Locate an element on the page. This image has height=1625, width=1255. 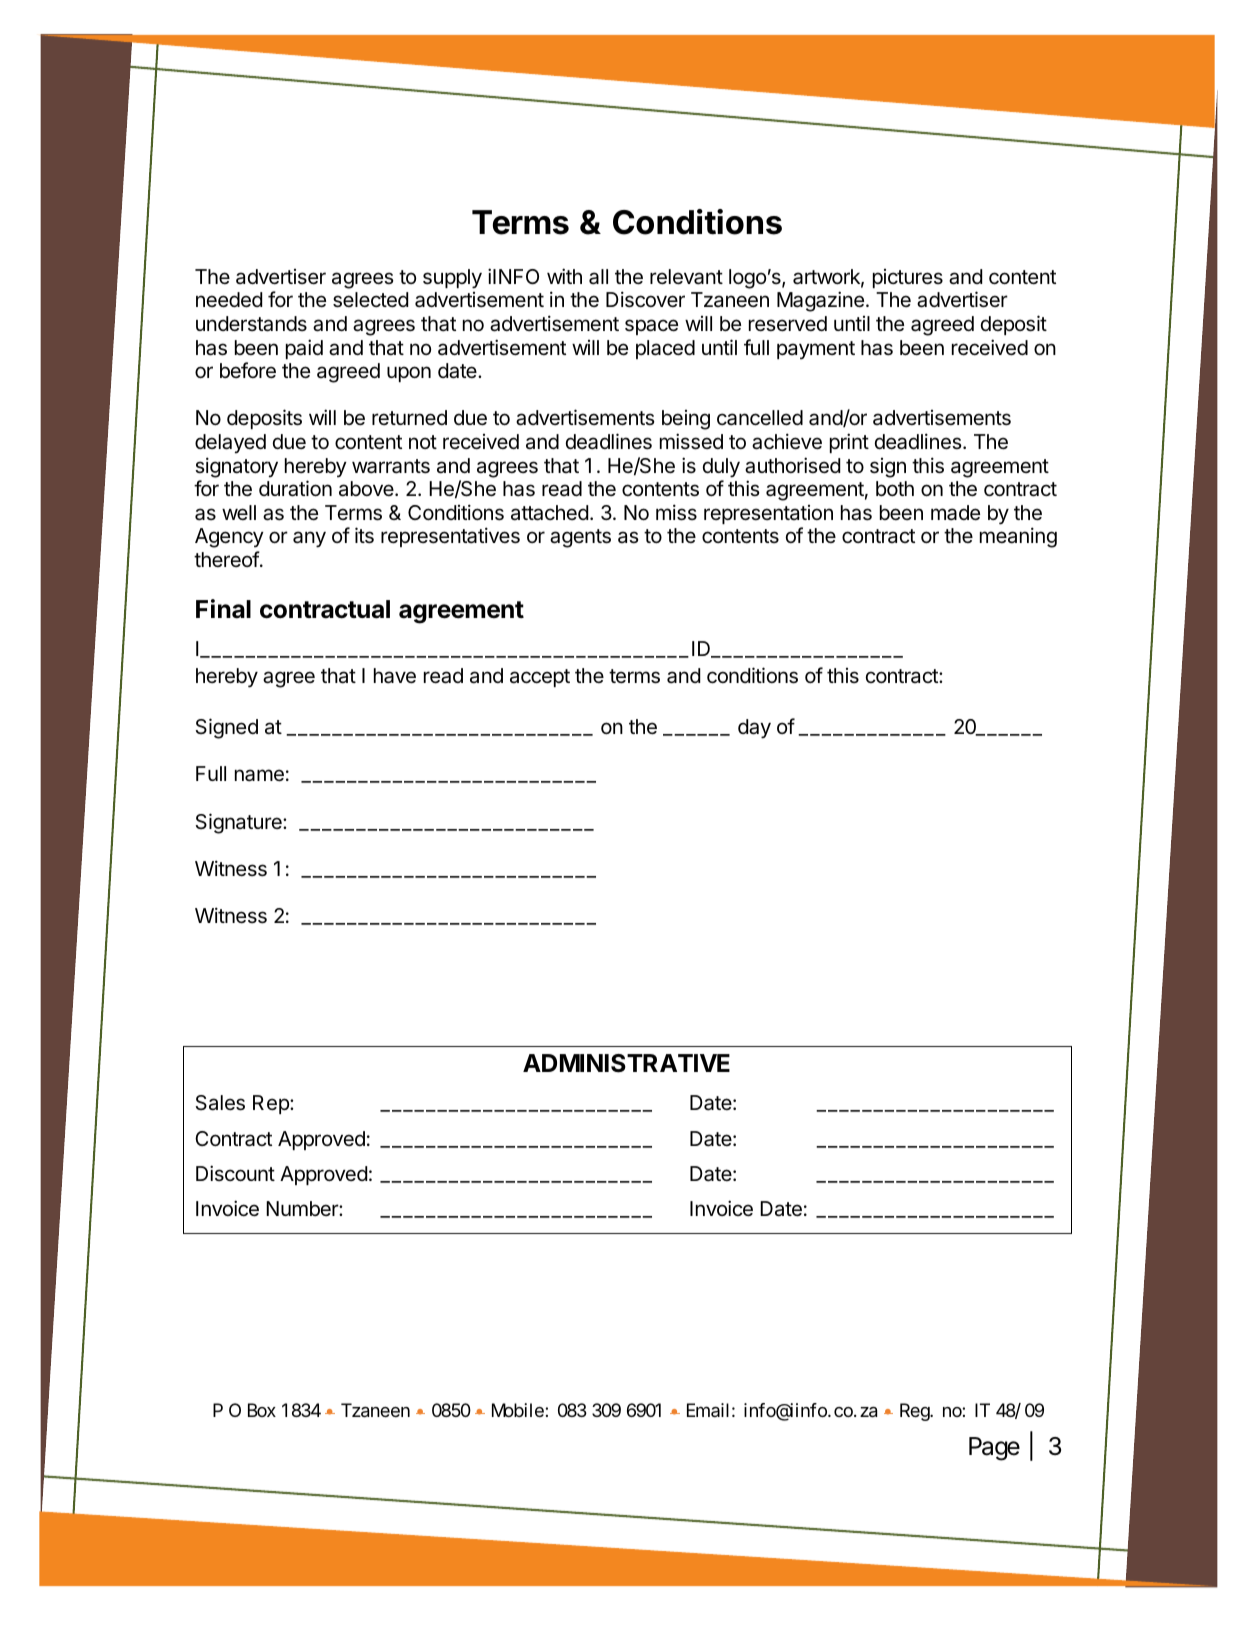
ADMINISTRATIVE is located at coordinates (626, 1063).
